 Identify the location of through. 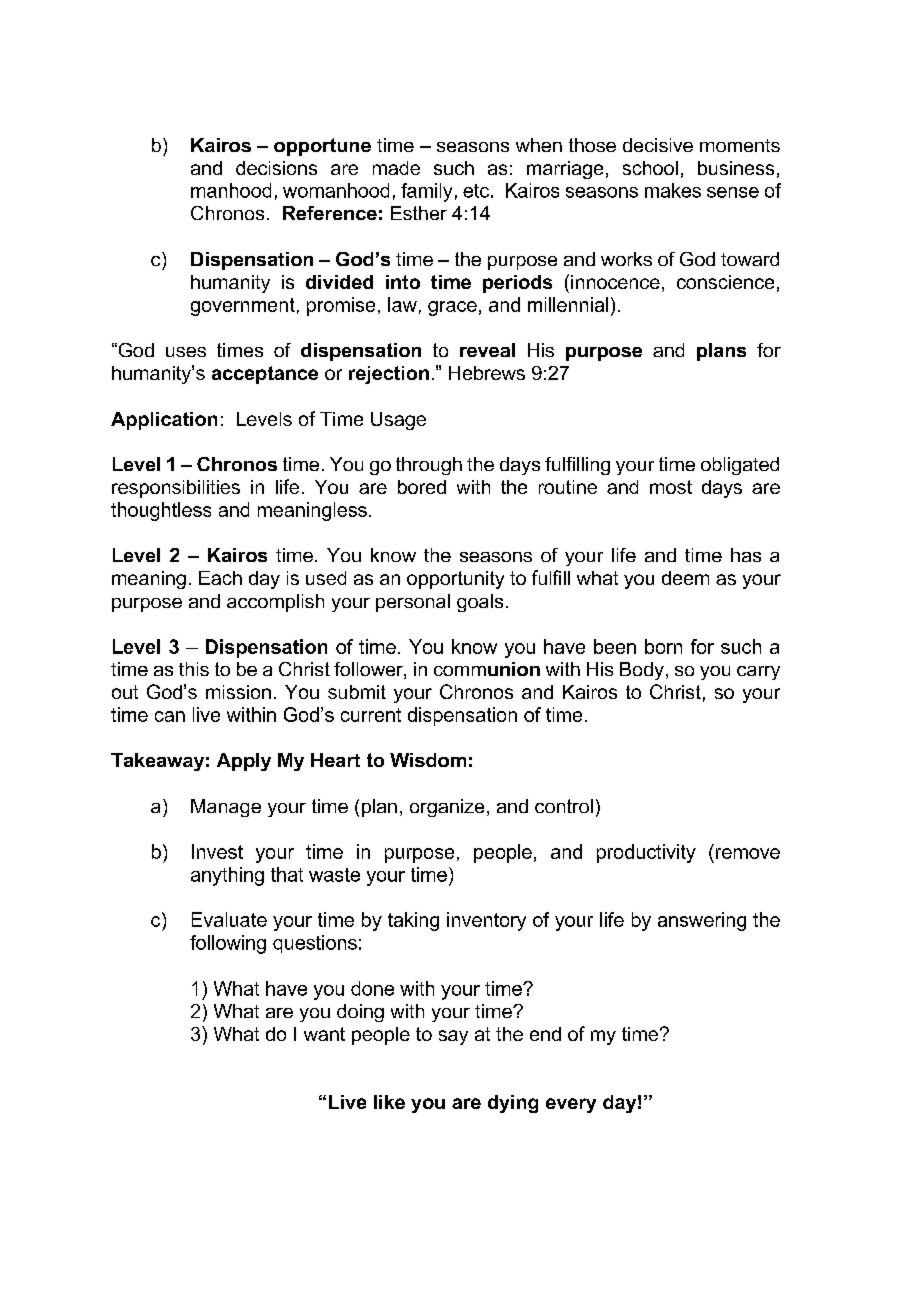
(429, 466).
